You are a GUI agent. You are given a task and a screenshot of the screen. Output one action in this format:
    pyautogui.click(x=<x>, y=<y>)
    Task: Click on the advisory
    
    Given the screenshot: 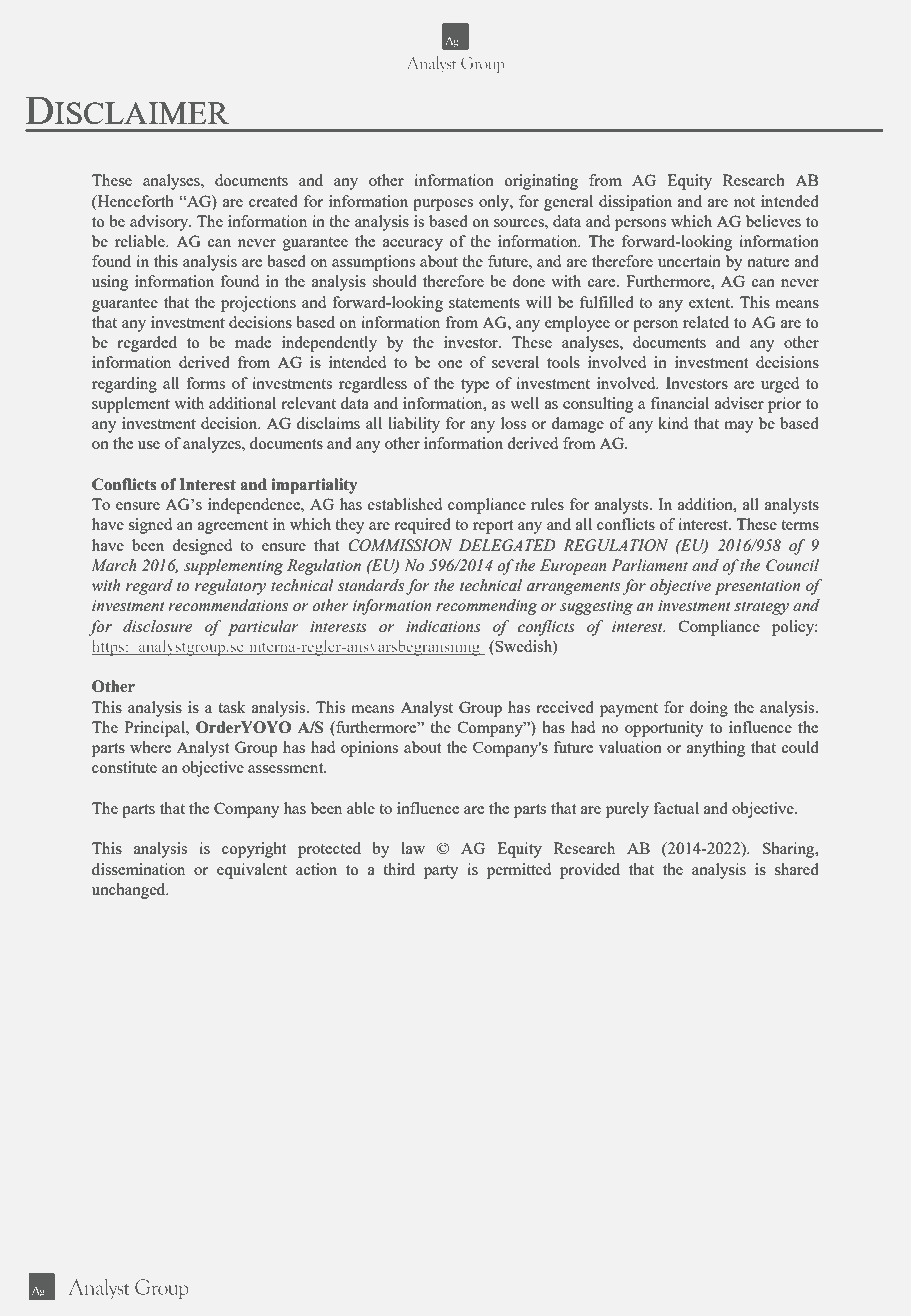 What is the action you would take?
    pyautogui.click(x=160, y=223)
